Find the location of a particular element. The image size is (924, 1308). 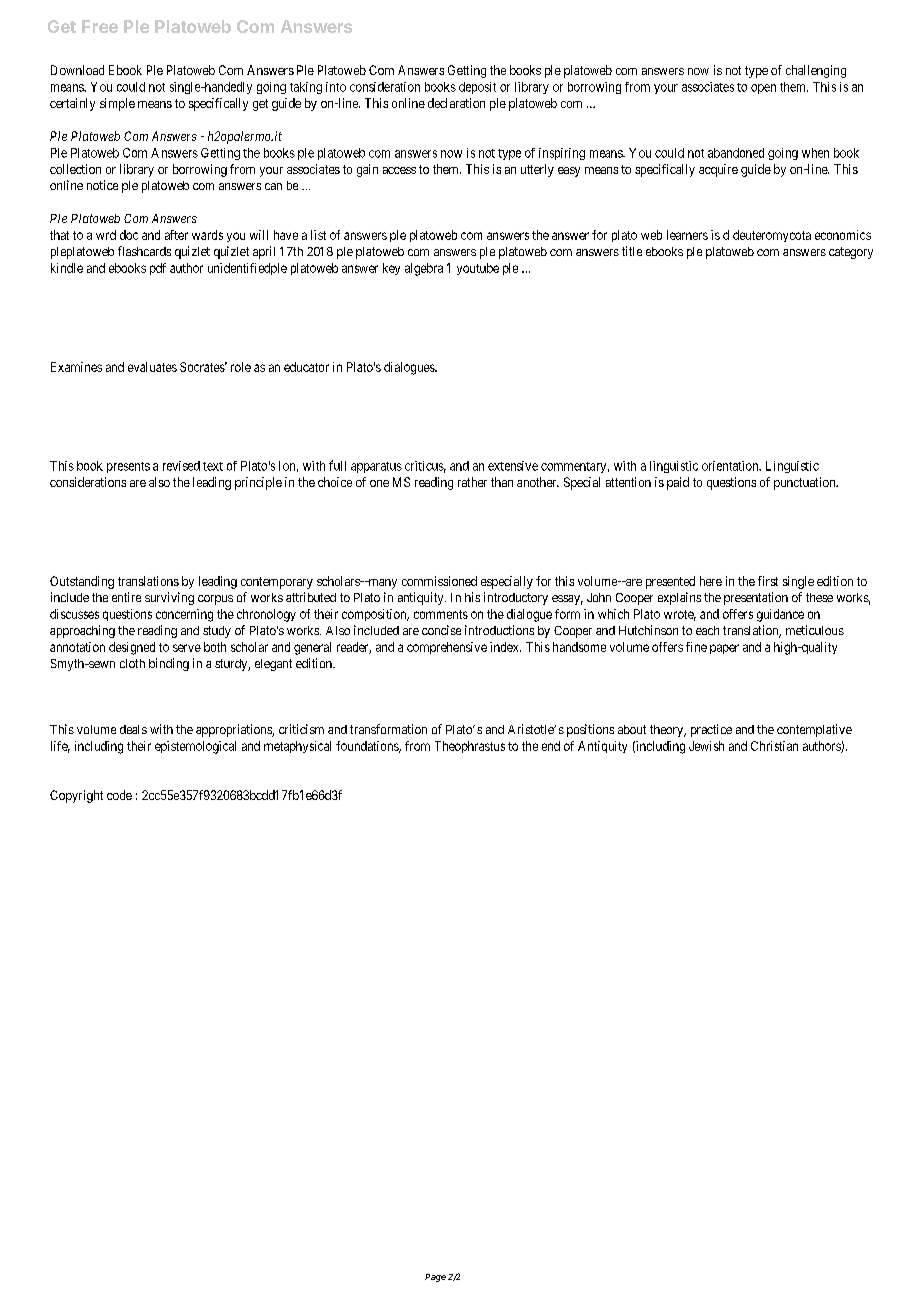

Page is located at coordinates (435, 1278).
